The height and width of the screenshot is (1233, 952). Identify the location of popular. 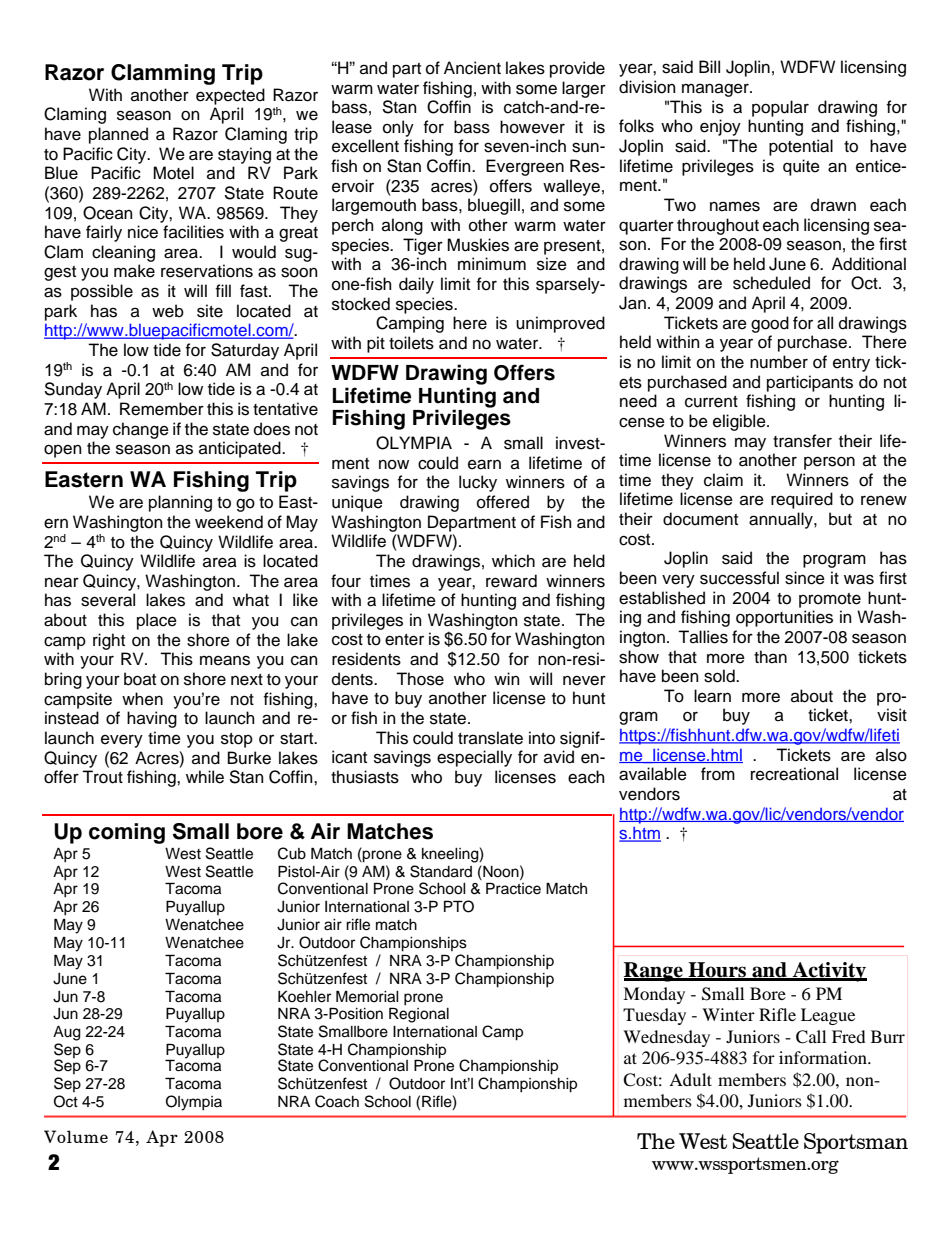
(780, 108).
